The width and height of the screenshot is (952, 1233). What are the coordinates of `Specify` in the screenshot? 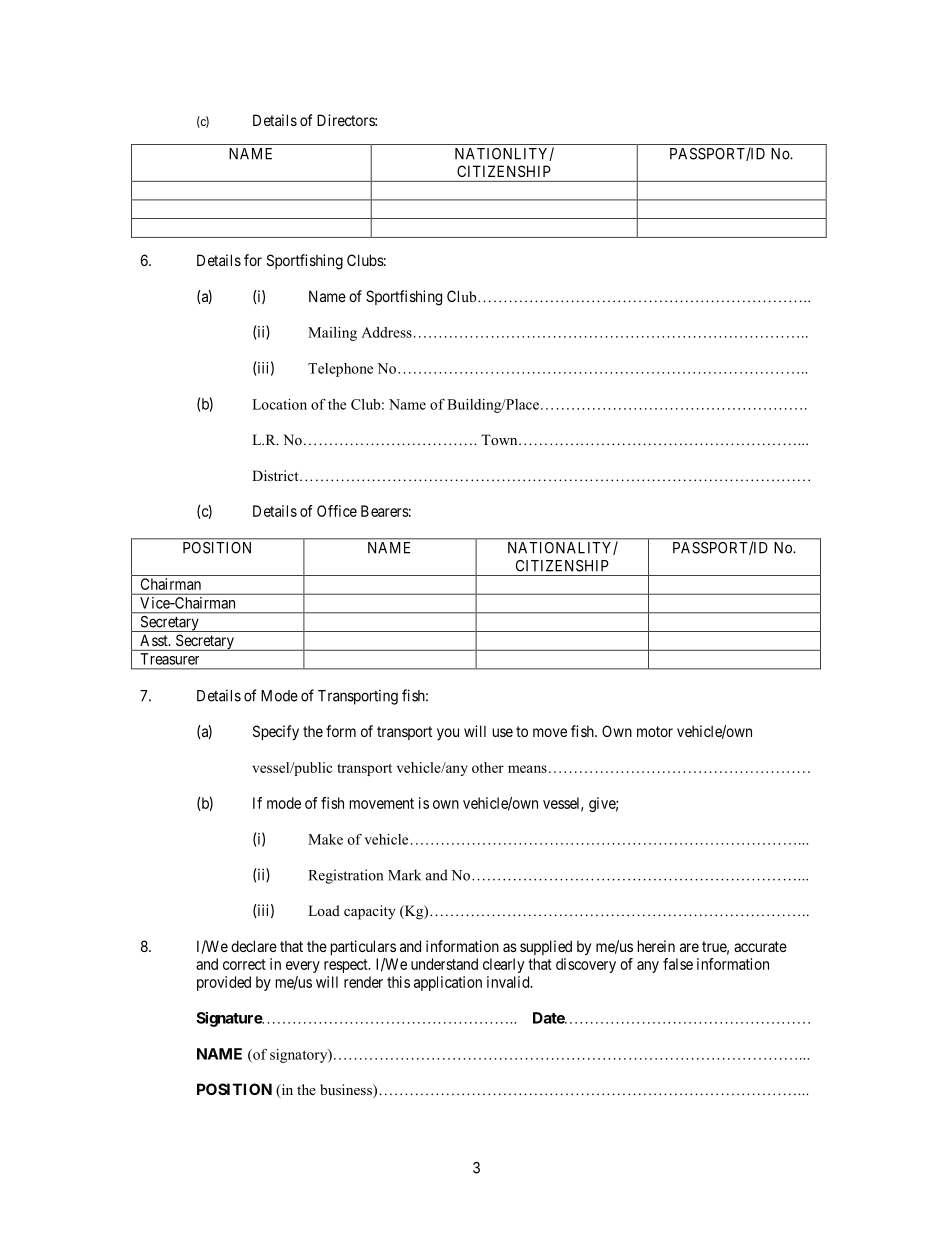 It's located at (276, 732).
